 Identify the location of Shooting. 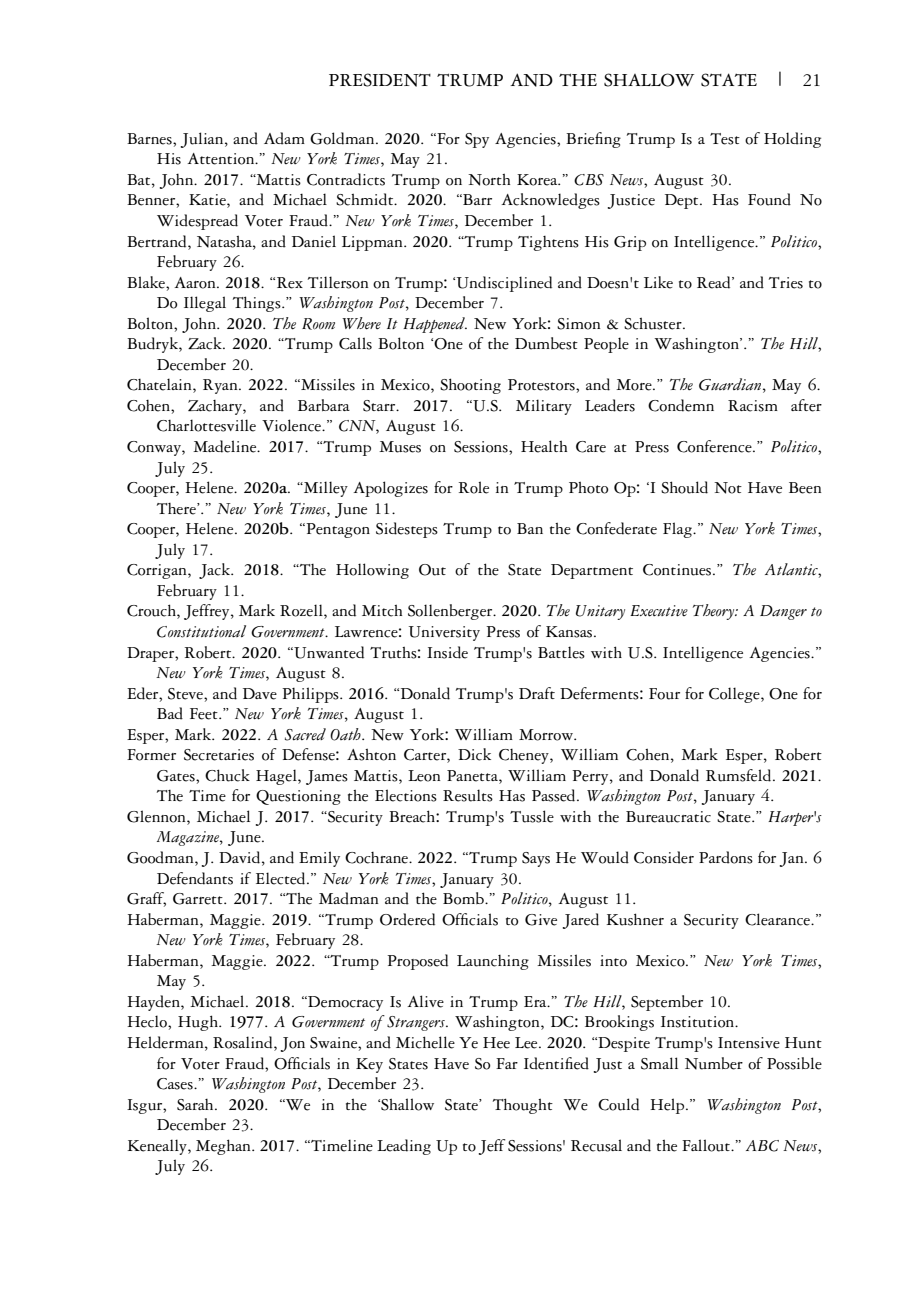
(470, 386).
